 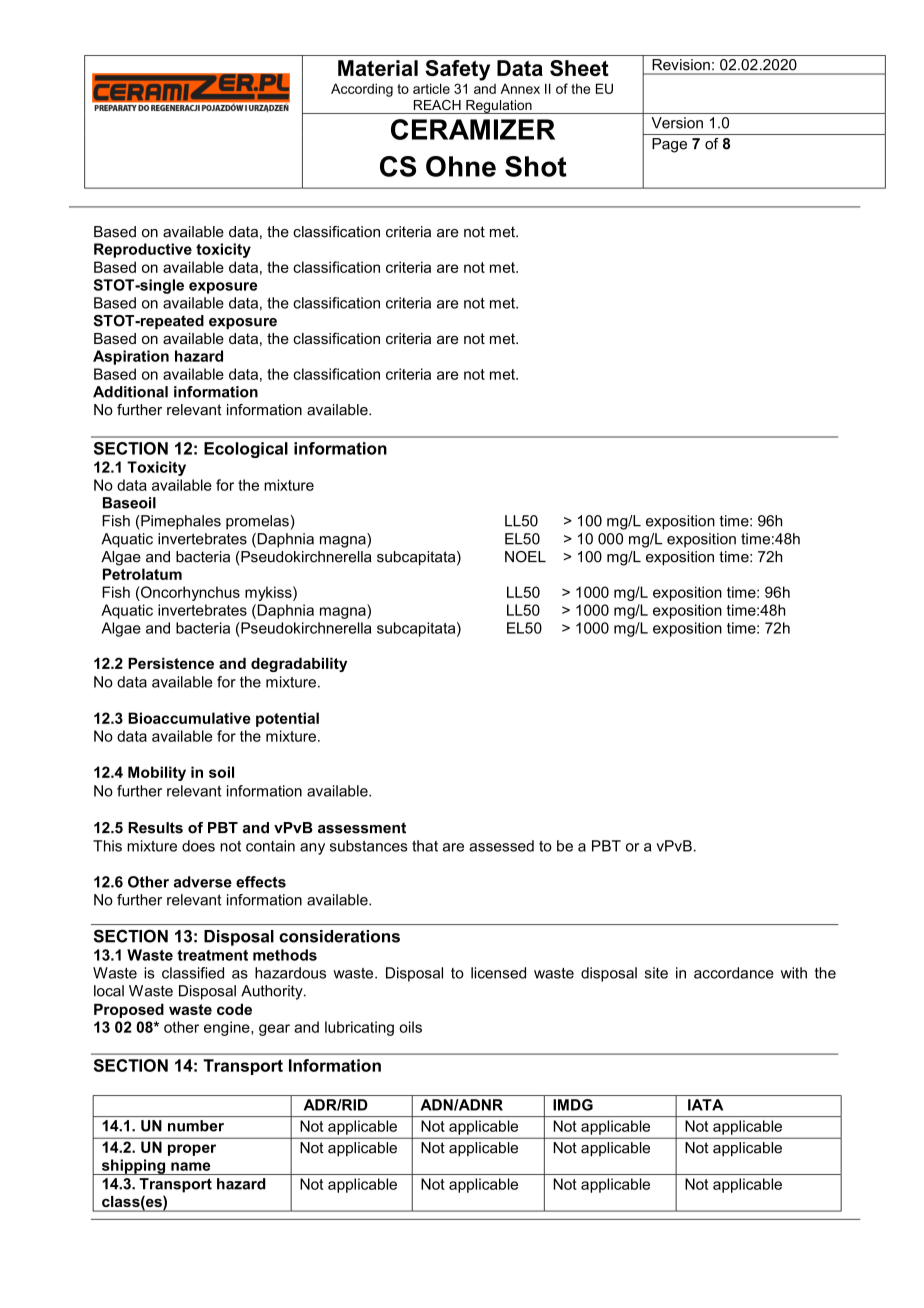 I want to click on According, so click(x=362, y=90).
